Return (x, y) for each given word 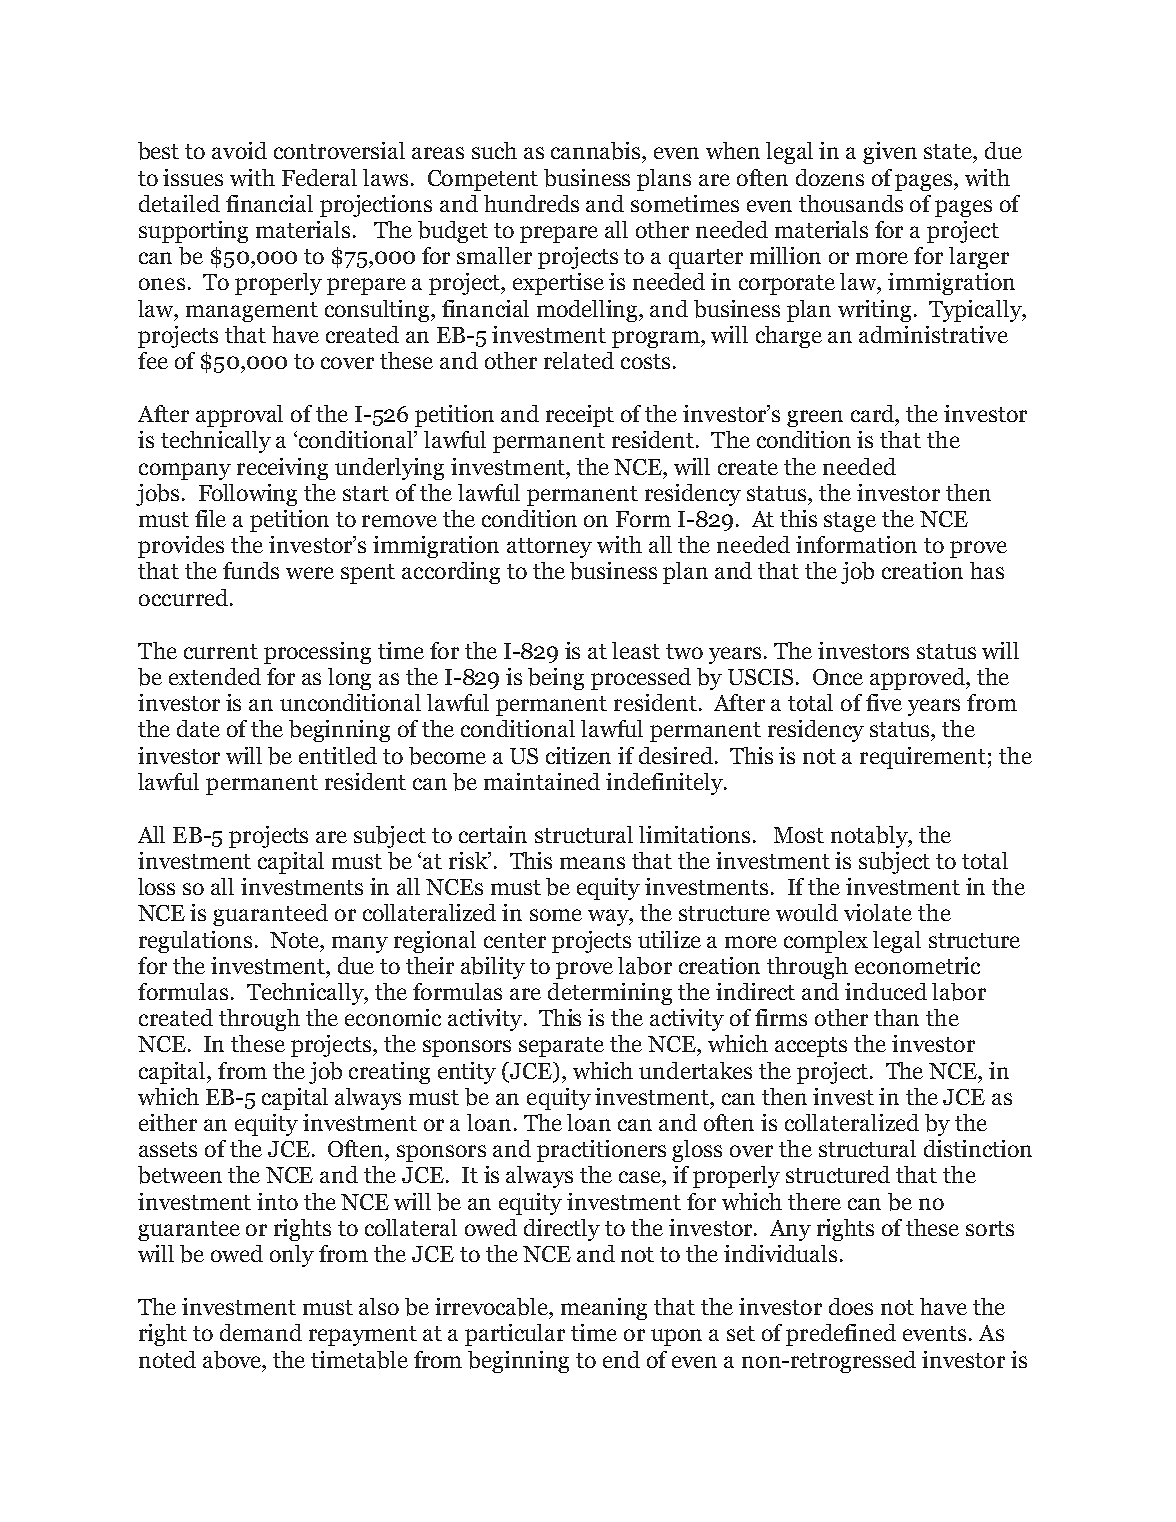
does (851, 1306)
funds (251, 570)
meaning (604, 1309)
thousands (851, 203)
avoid (239, 150)
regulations (195, 942)
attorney (549, 548)
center (515, 940)
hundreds (531, 203)
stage (850, 522)
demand (261, 1332)
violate (878, 912)
